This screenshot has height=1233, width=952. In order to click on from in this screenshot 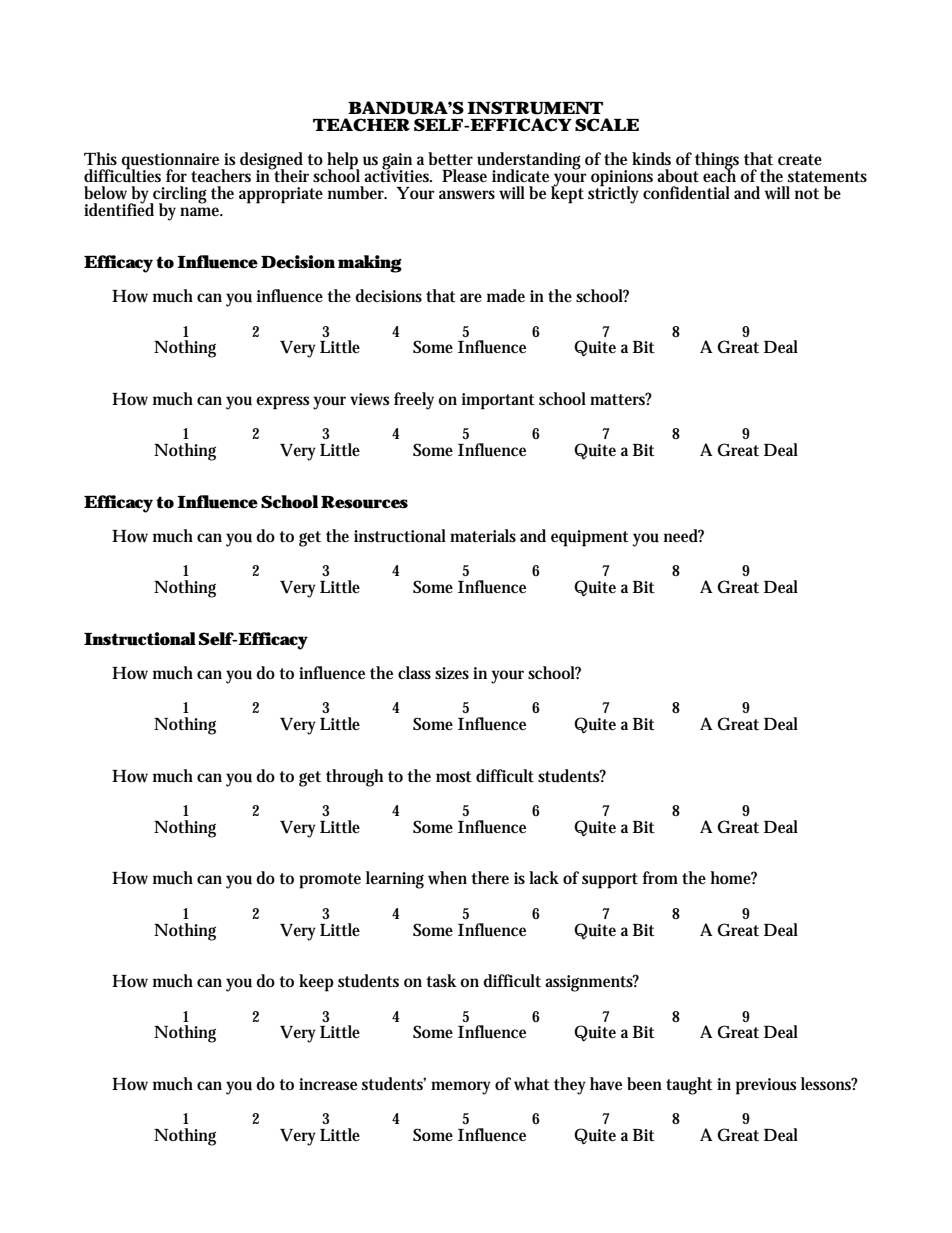, I will do `click(660, 877)`.
